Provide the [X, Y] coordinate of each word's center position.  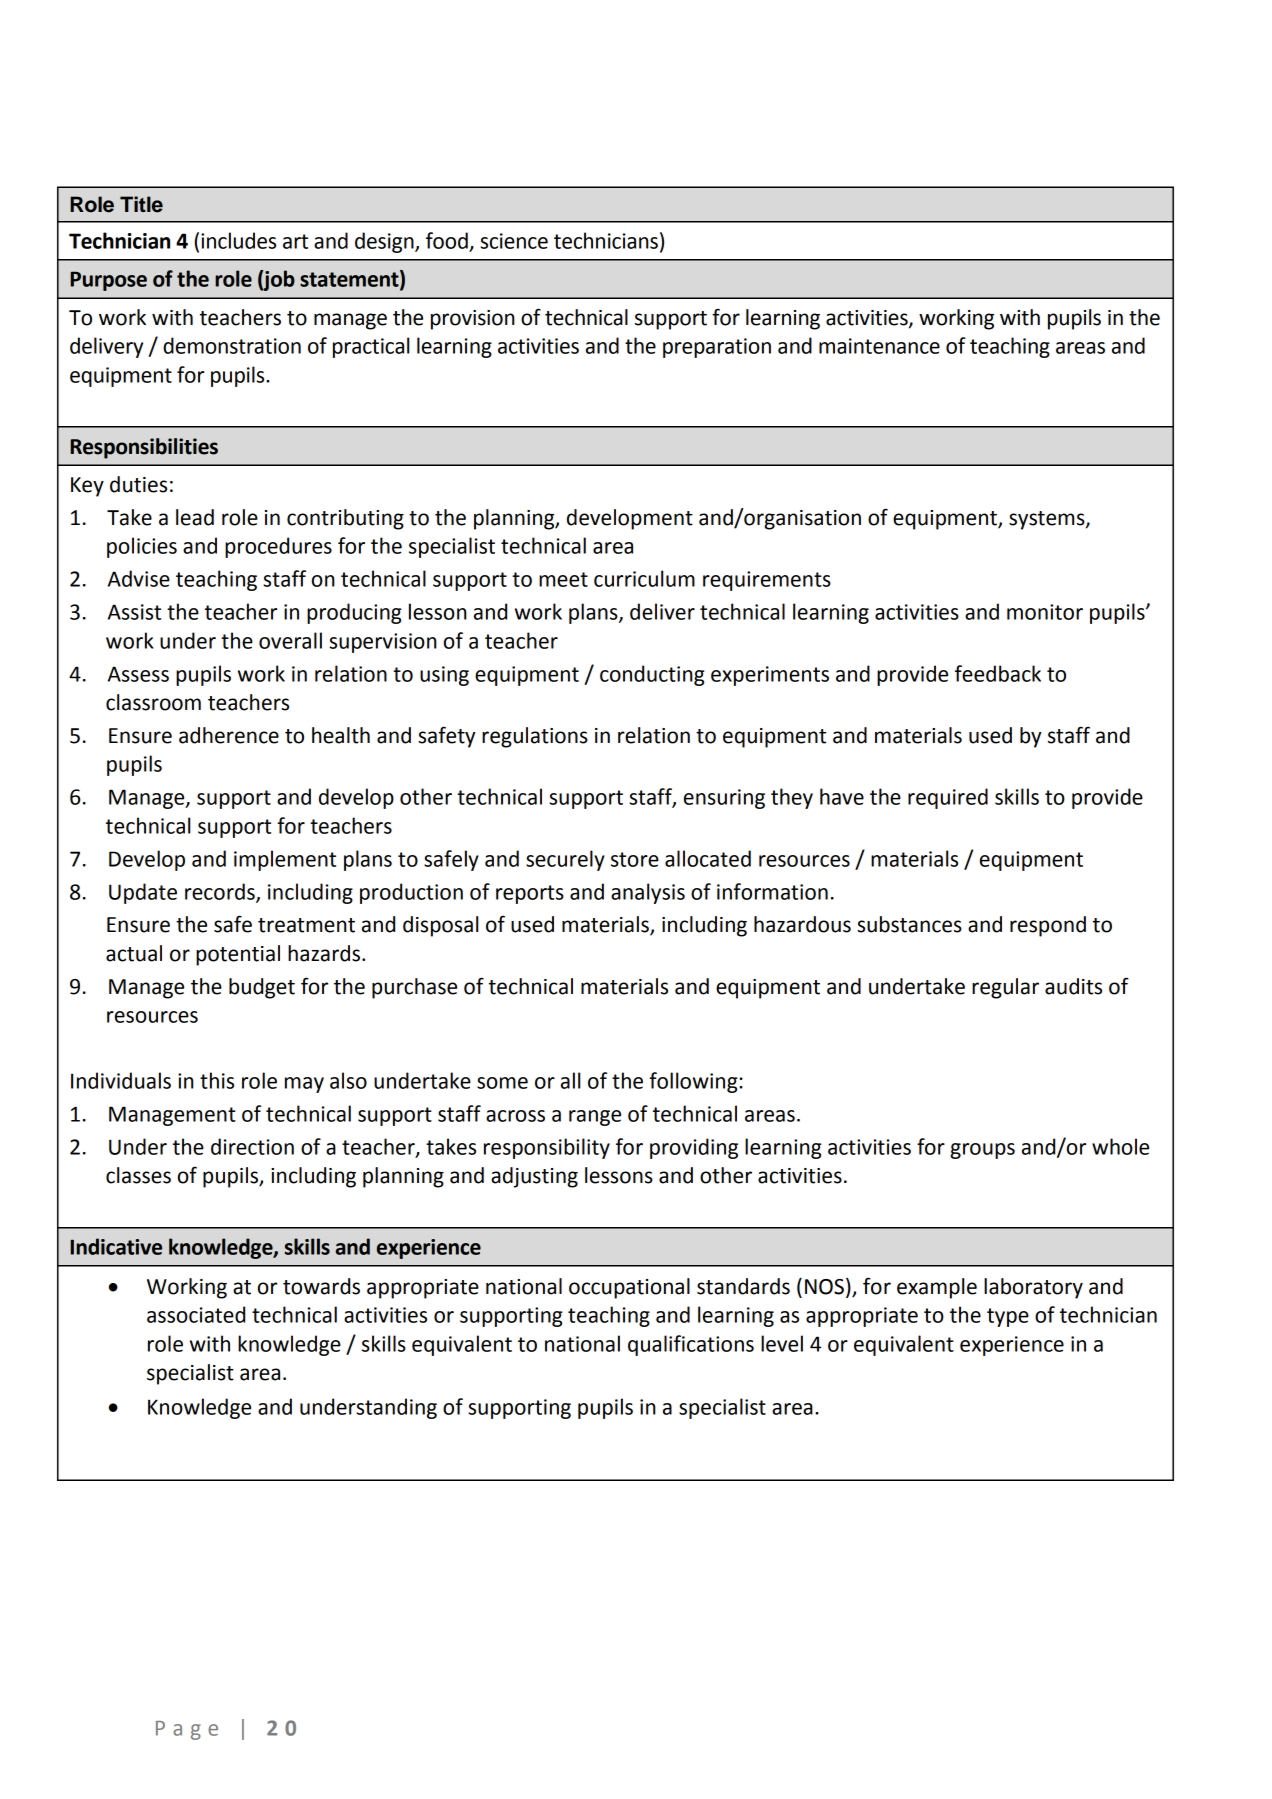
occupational [629, 1288]
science [514, 241]
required [948, 798]
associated [196, 1314]
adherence [229, 735]
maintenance [879, 346]
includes [238, 240]
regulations [535, 737]
